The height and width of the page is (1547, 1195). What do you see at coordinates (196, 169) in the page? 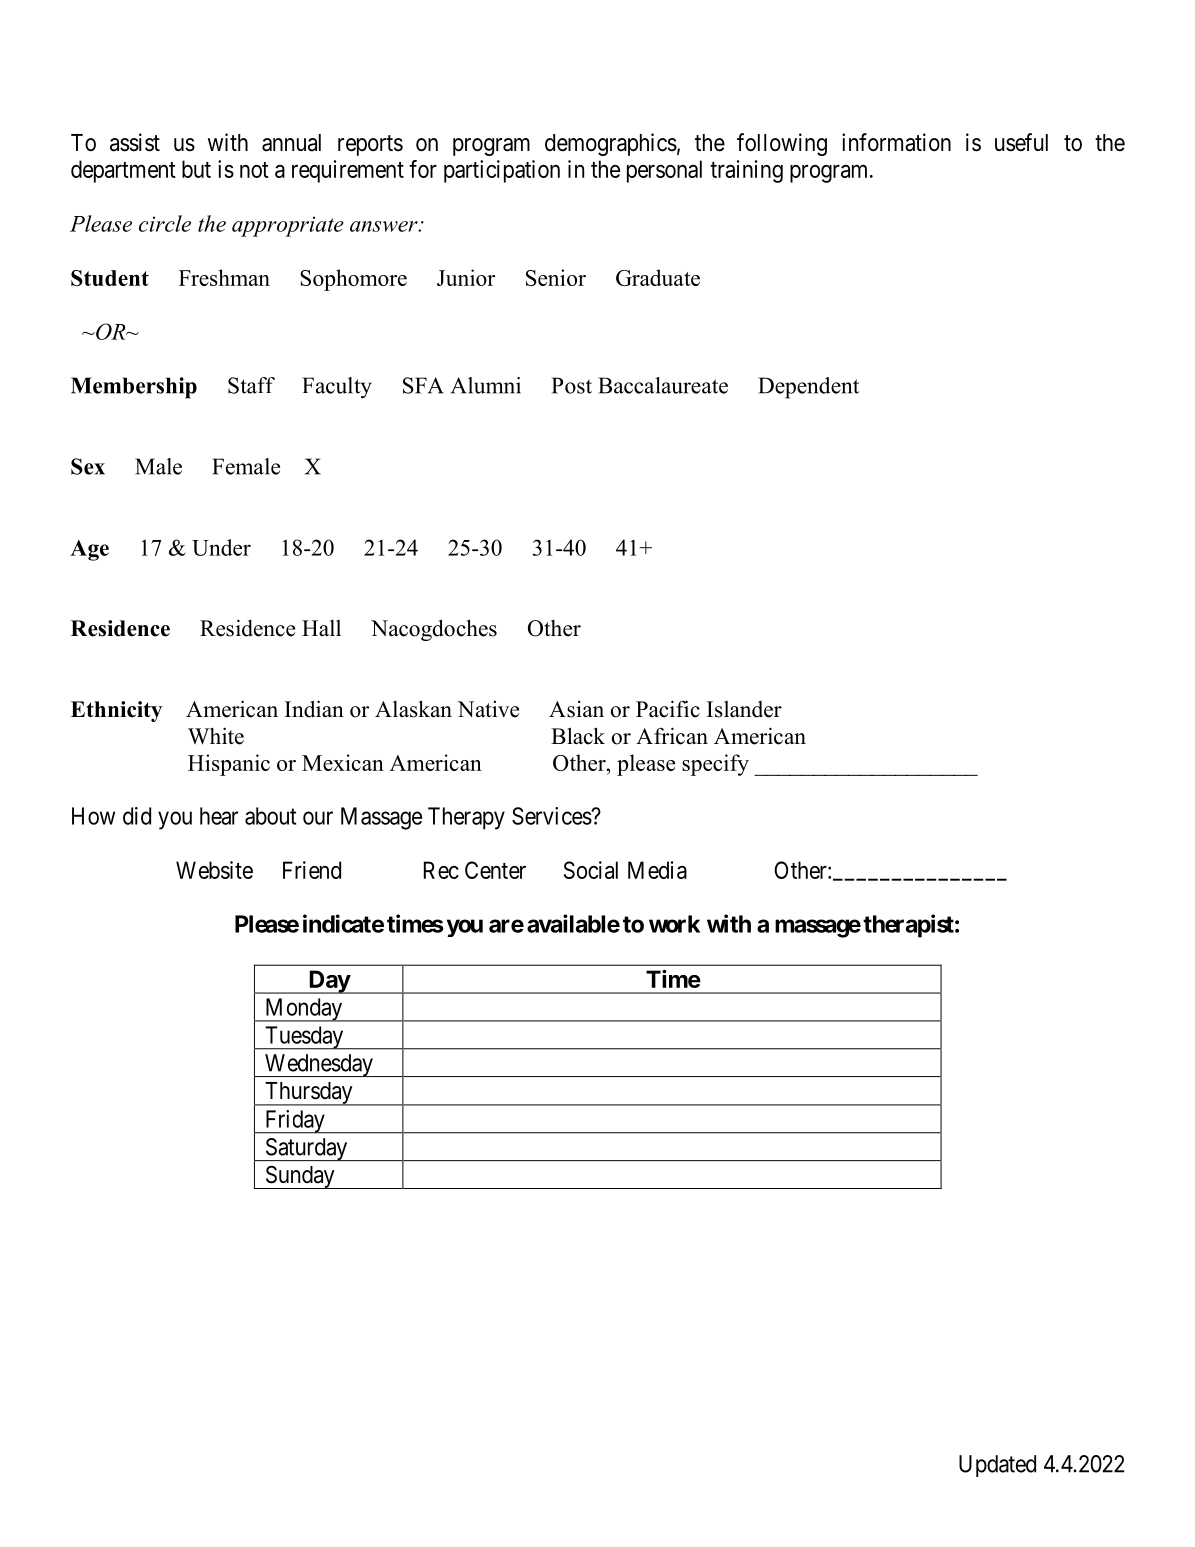
I see `but` at bounding box center [196, 169].
